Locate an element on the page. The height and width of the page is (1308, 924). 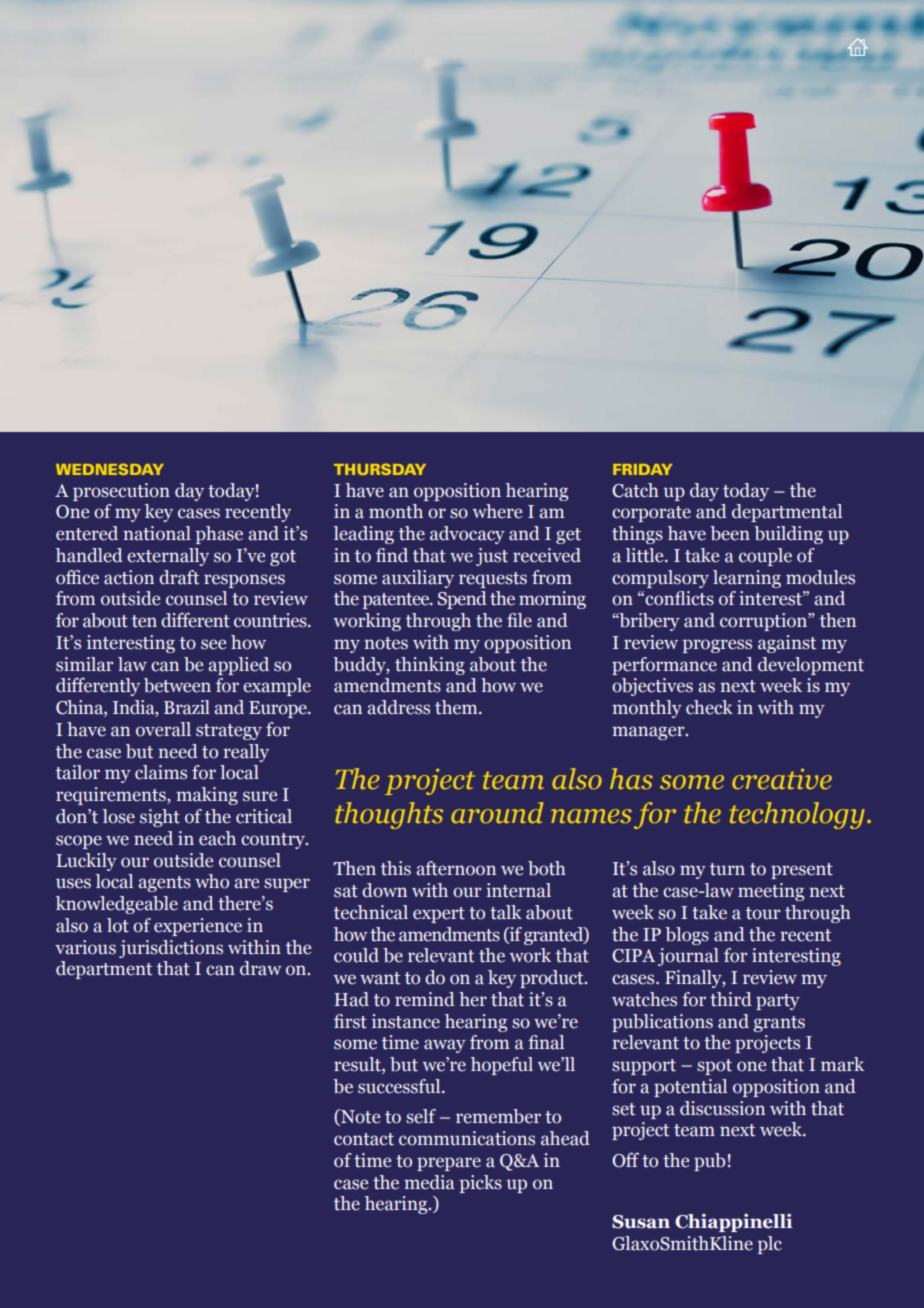
agents is located at coordinates (164, 884).
